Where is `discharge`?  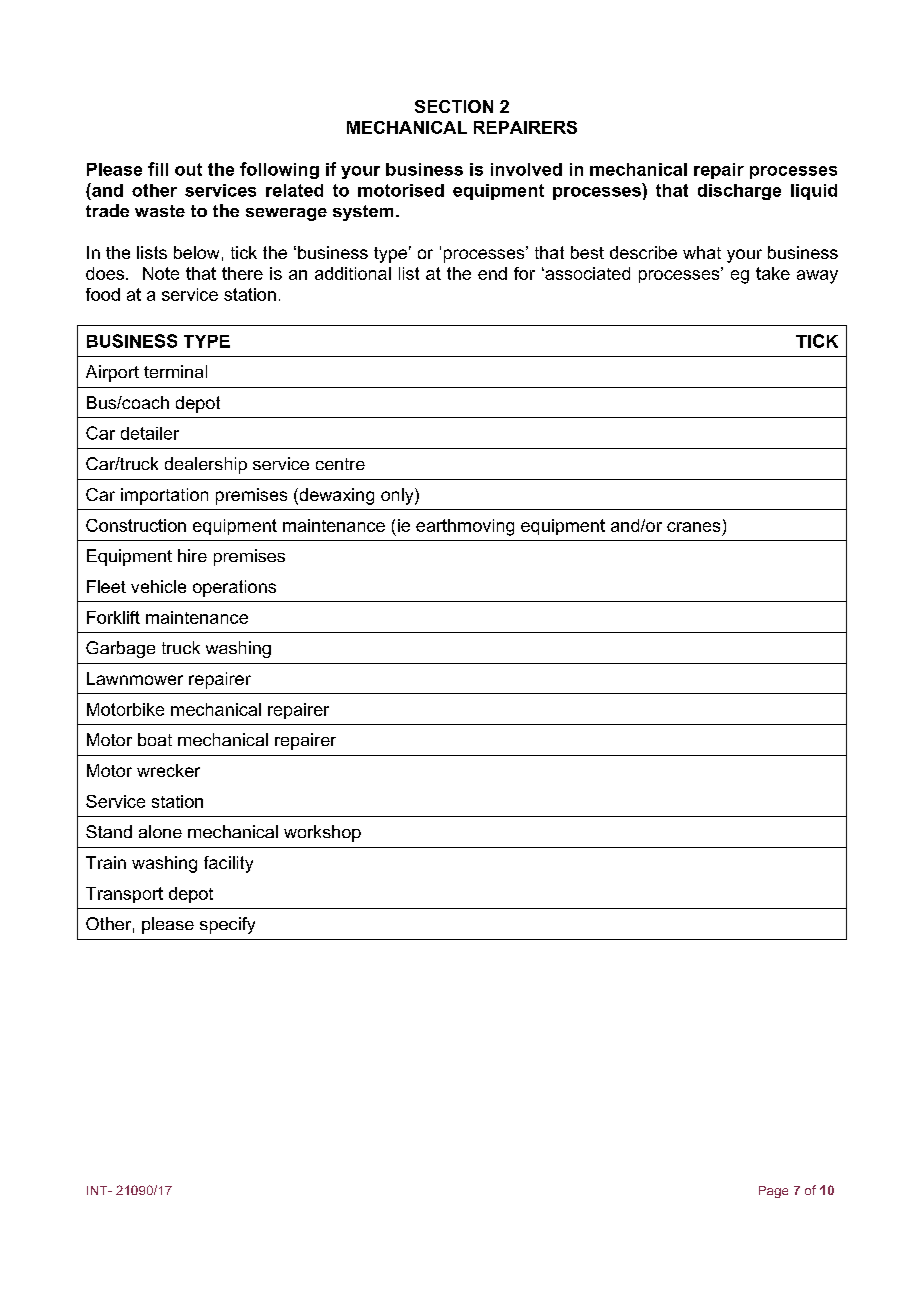 discharge is located at coordinates (739, 192).
